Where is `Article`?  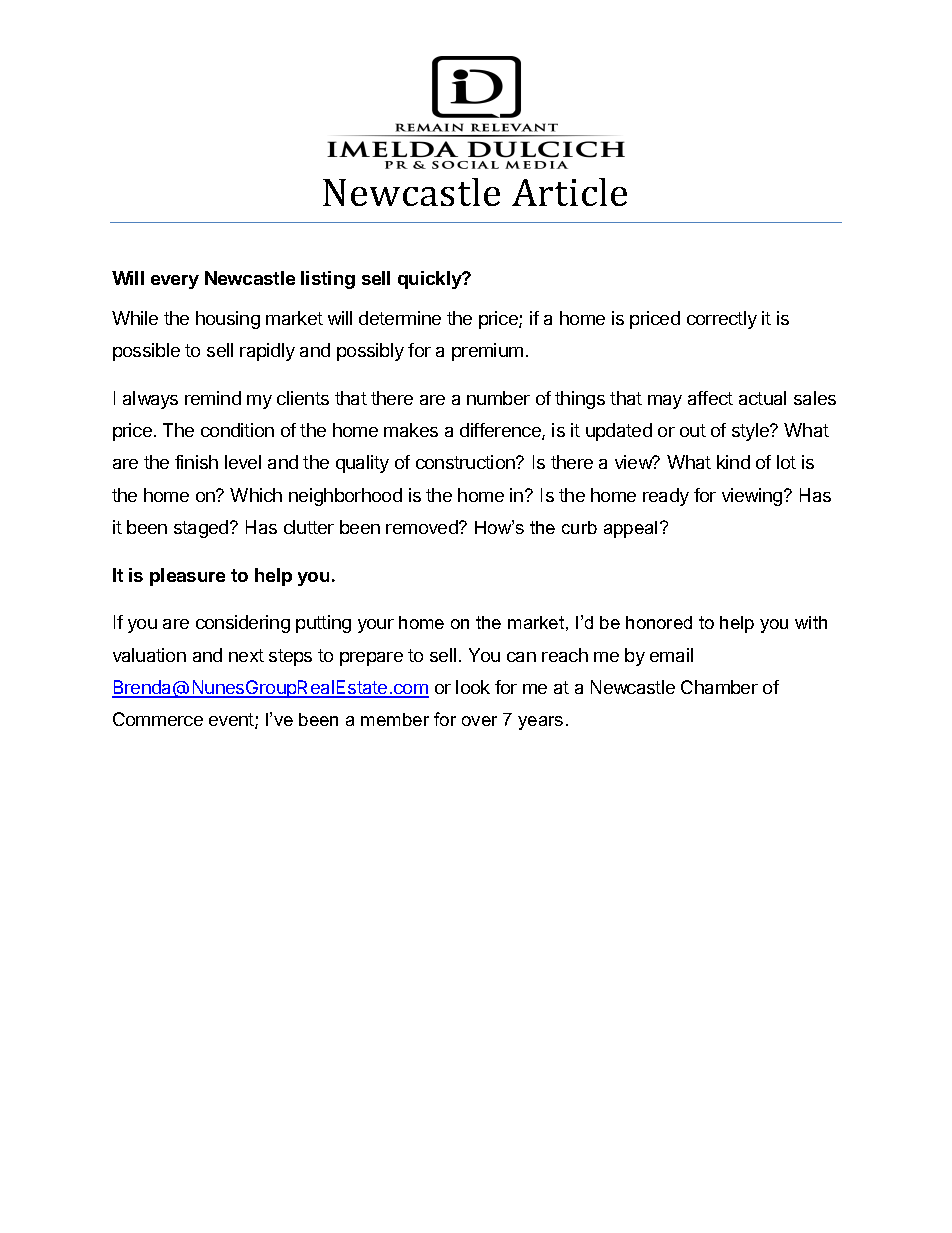 Article is located at coordinates (569, 192).
